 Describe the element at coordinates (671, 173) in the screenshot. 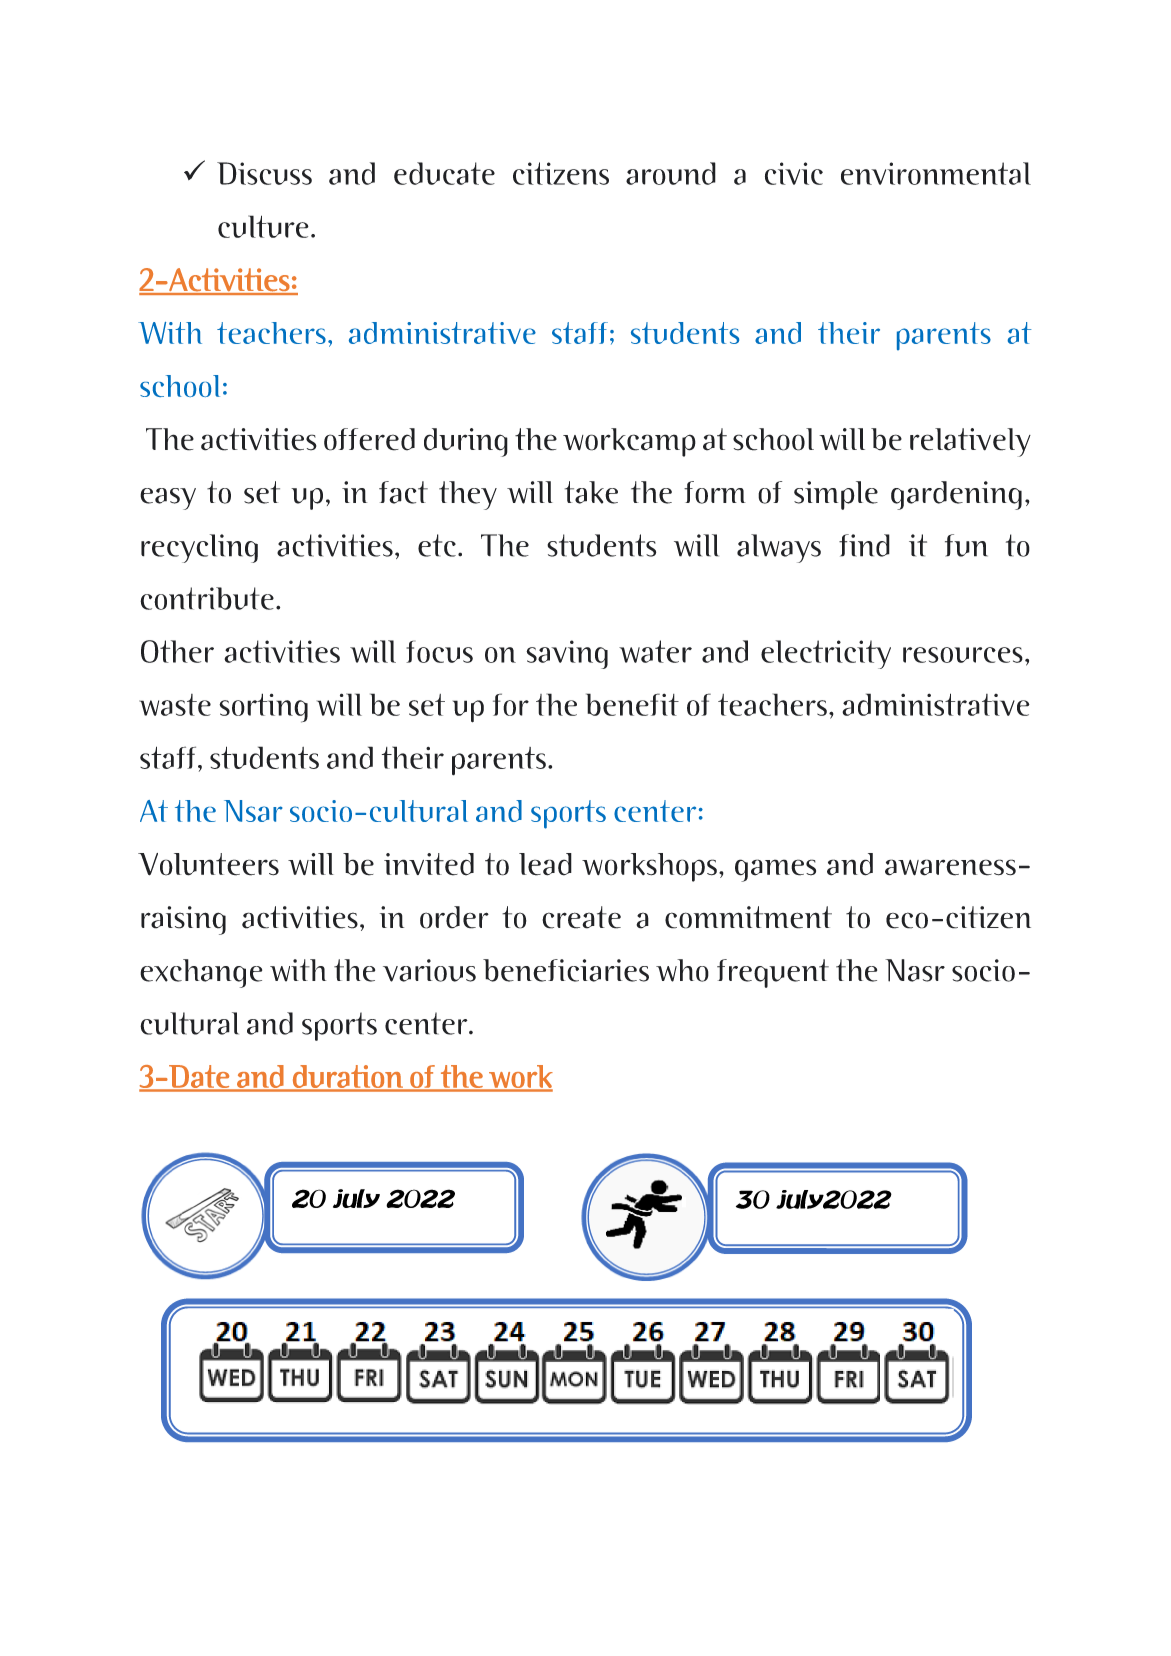

I see `around` at that location.
